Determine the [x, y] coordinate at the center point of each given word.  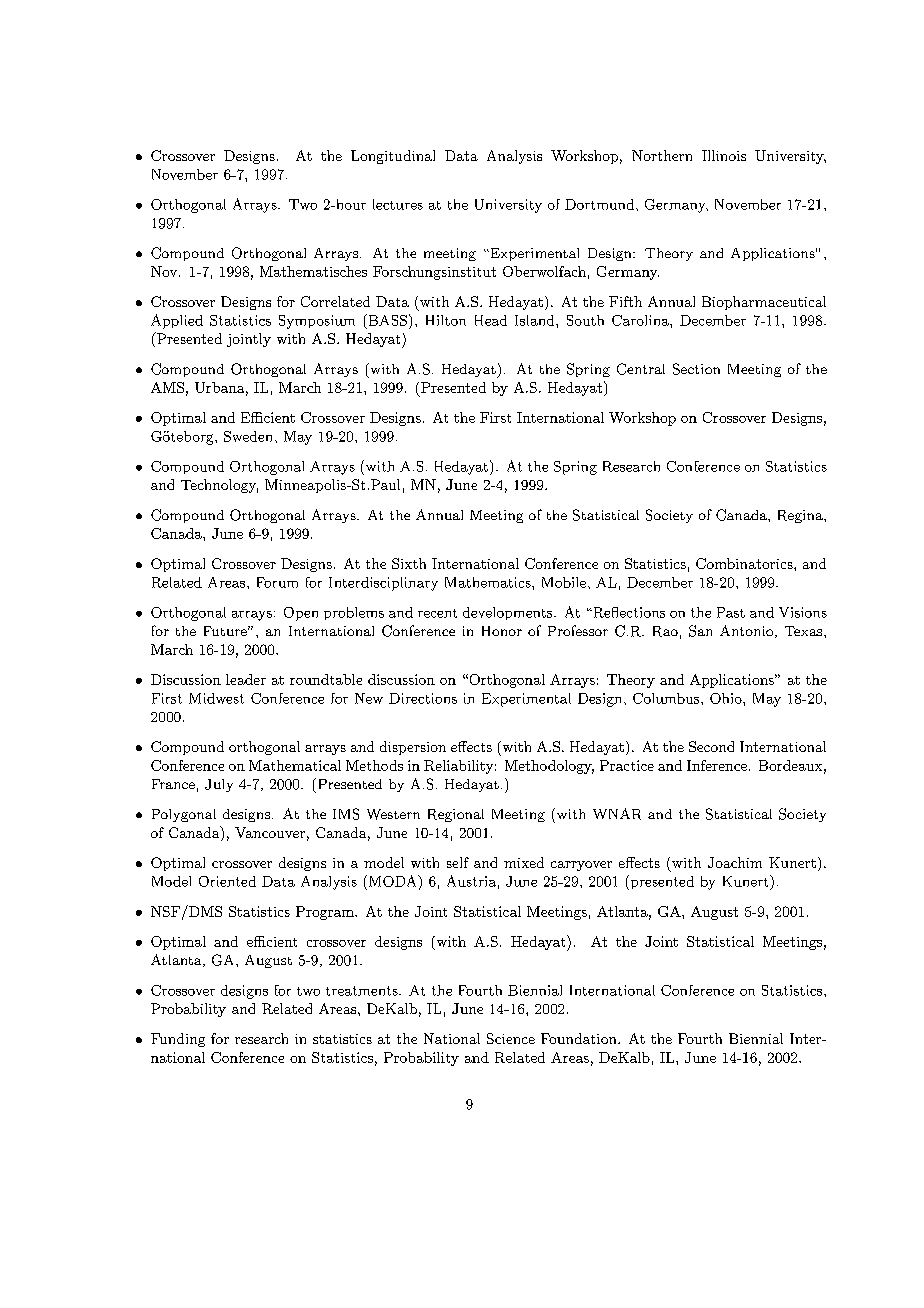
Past [731, 612]
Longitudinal [393, 157]
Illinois [724, 155]
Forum [277, 582]
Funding [178, 1040]
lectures [398, 204]
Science [511, 1038]
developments [507, 613]
